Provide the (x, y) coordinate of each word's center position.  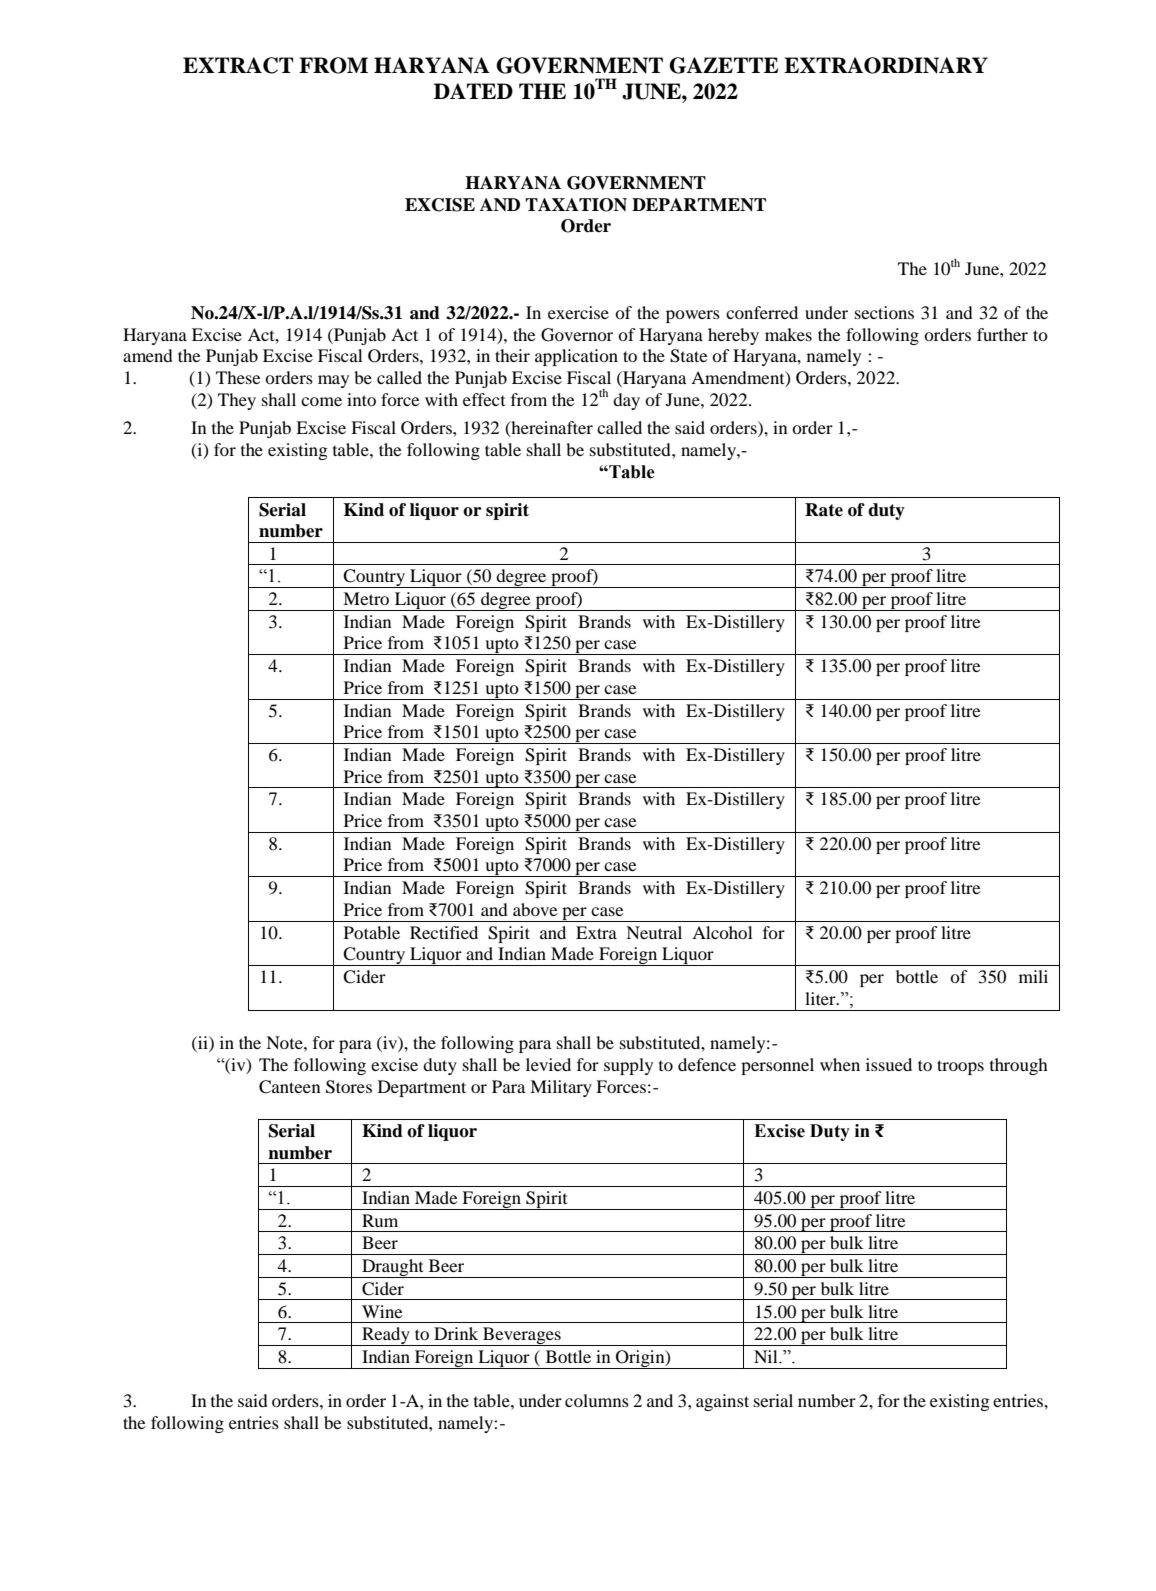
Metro (366, 598)
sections (884, 312)
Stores (349, 1087)
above (535, 909)
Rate (824, 510)
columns (597, 1400)
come (321, 401)
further (1002, 334)
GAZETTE (723, 65)
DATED (473, 91)
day (626, 401)
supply (628, 1066)
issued (889, 1064)
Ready (386, 1336)
